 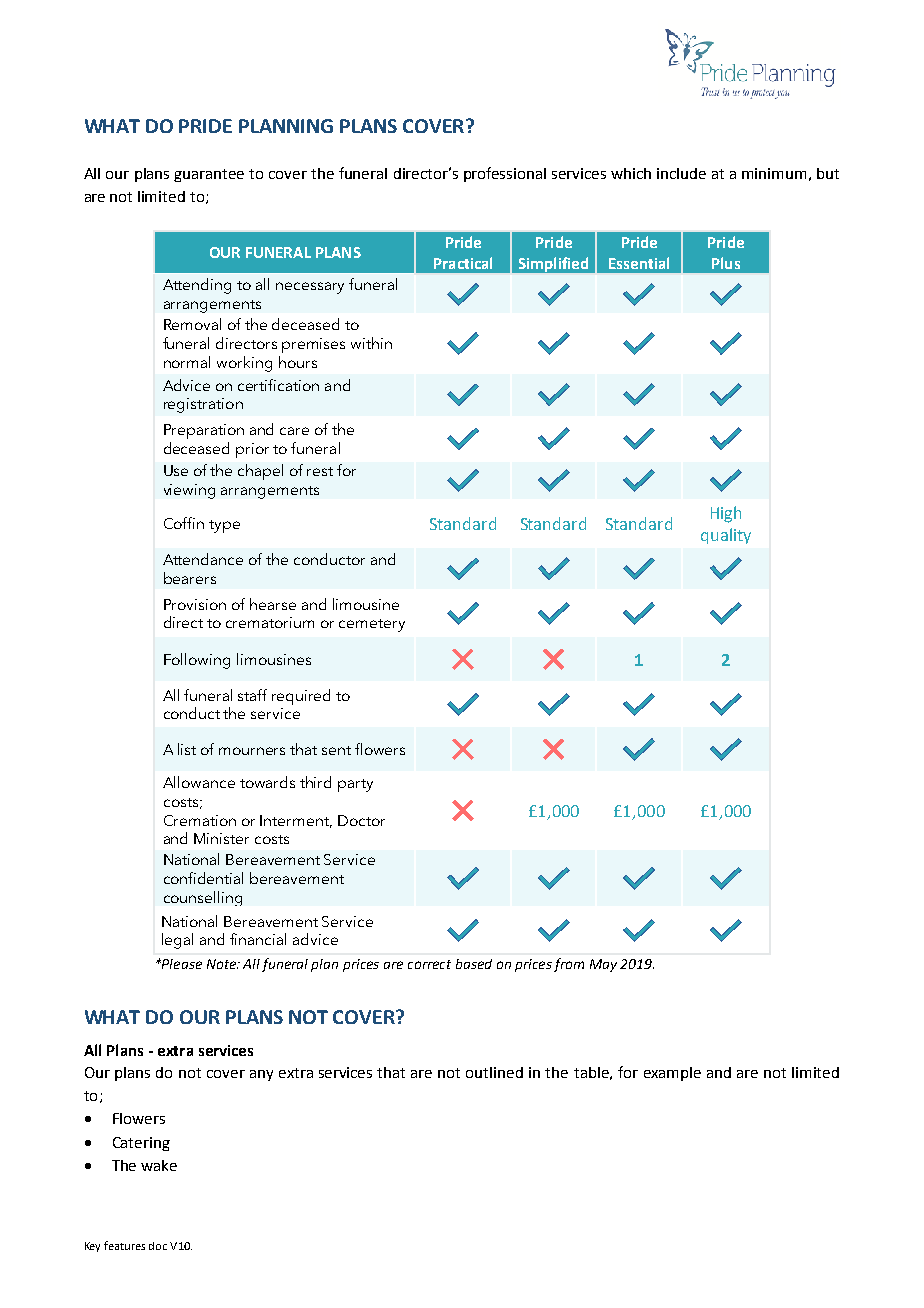 I want to click on outlined, so click(x=494, y=1072).
